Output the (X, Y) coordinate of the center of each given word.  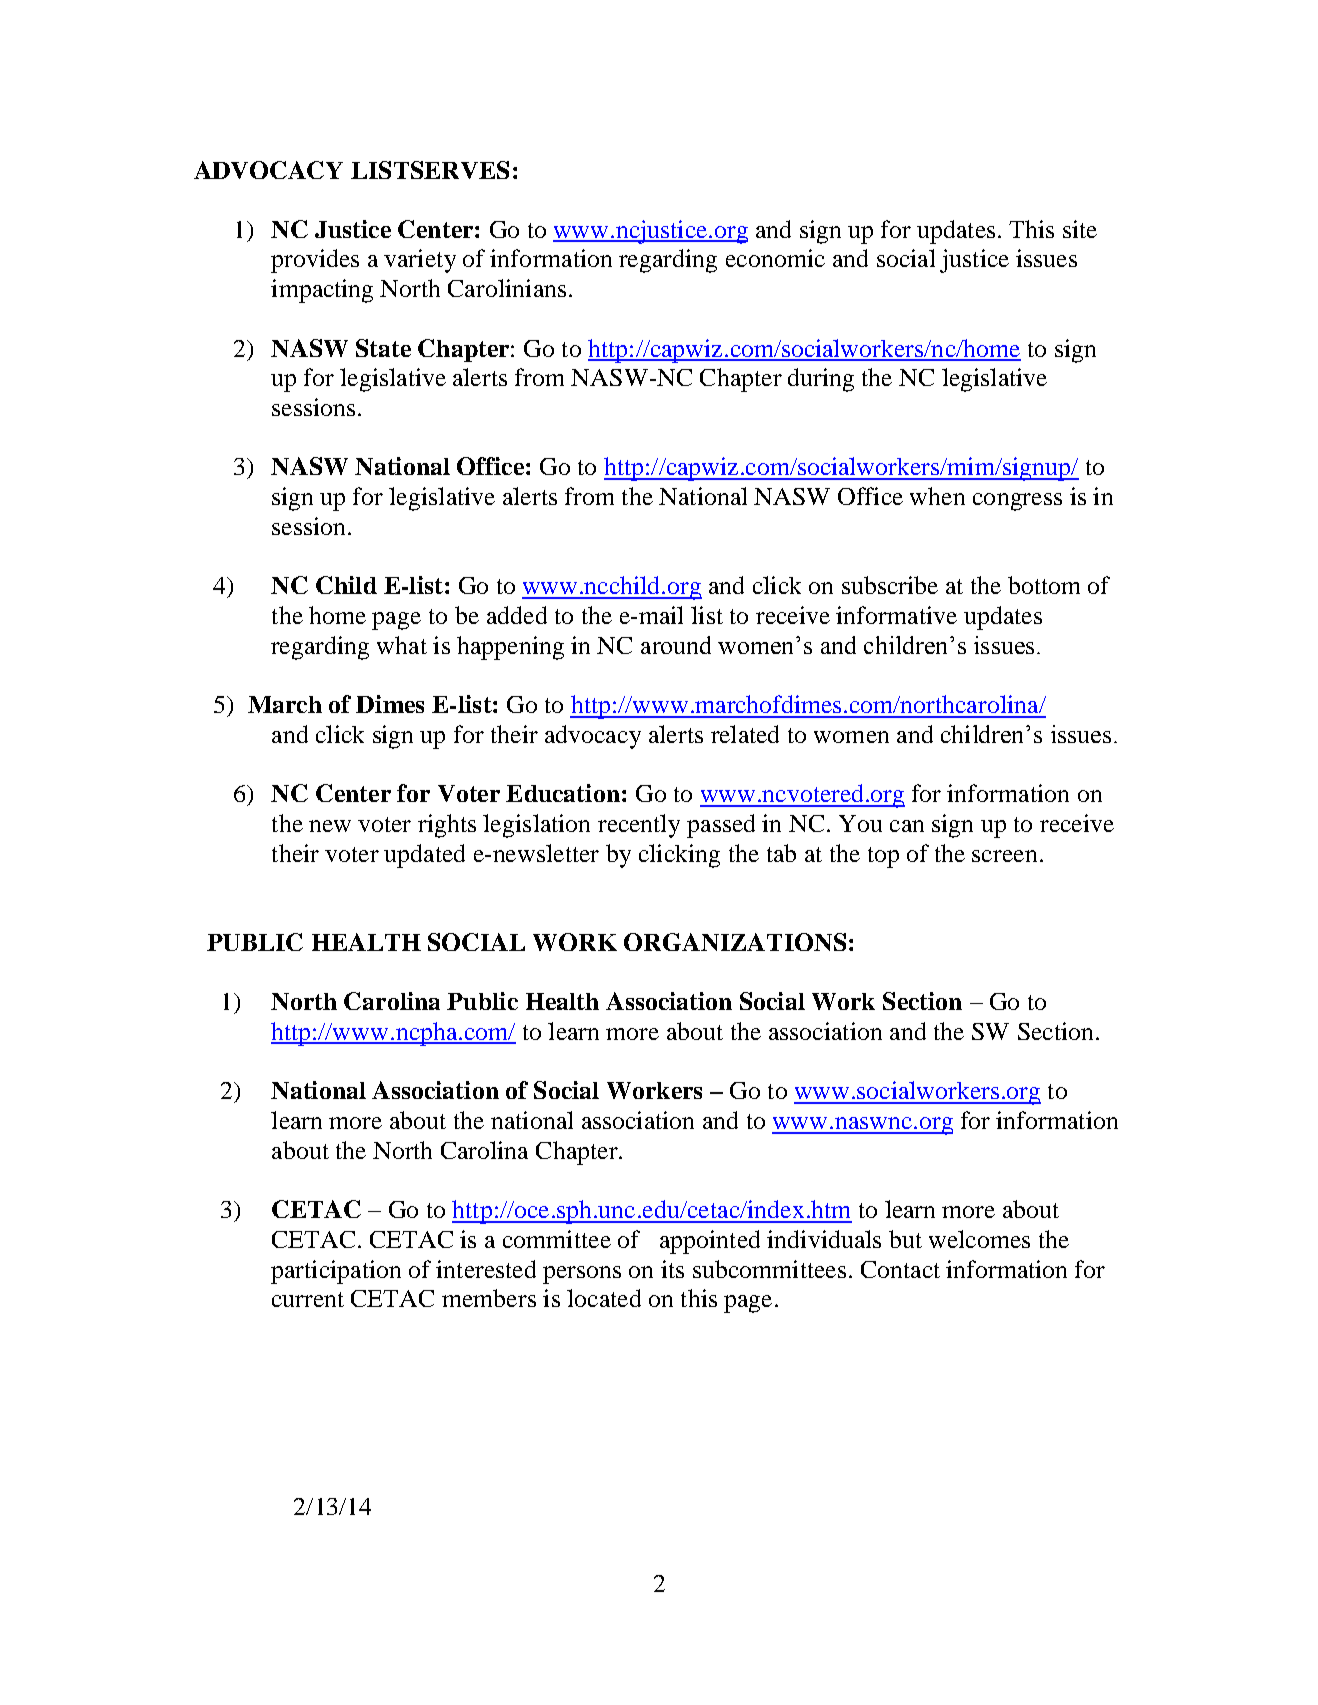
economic (775, 258)
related (745, 734)
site (1080, 229)
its (672, 1269)
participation (336, 1272)
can (907, 826)
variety (420, 261)
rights (447, 826)
